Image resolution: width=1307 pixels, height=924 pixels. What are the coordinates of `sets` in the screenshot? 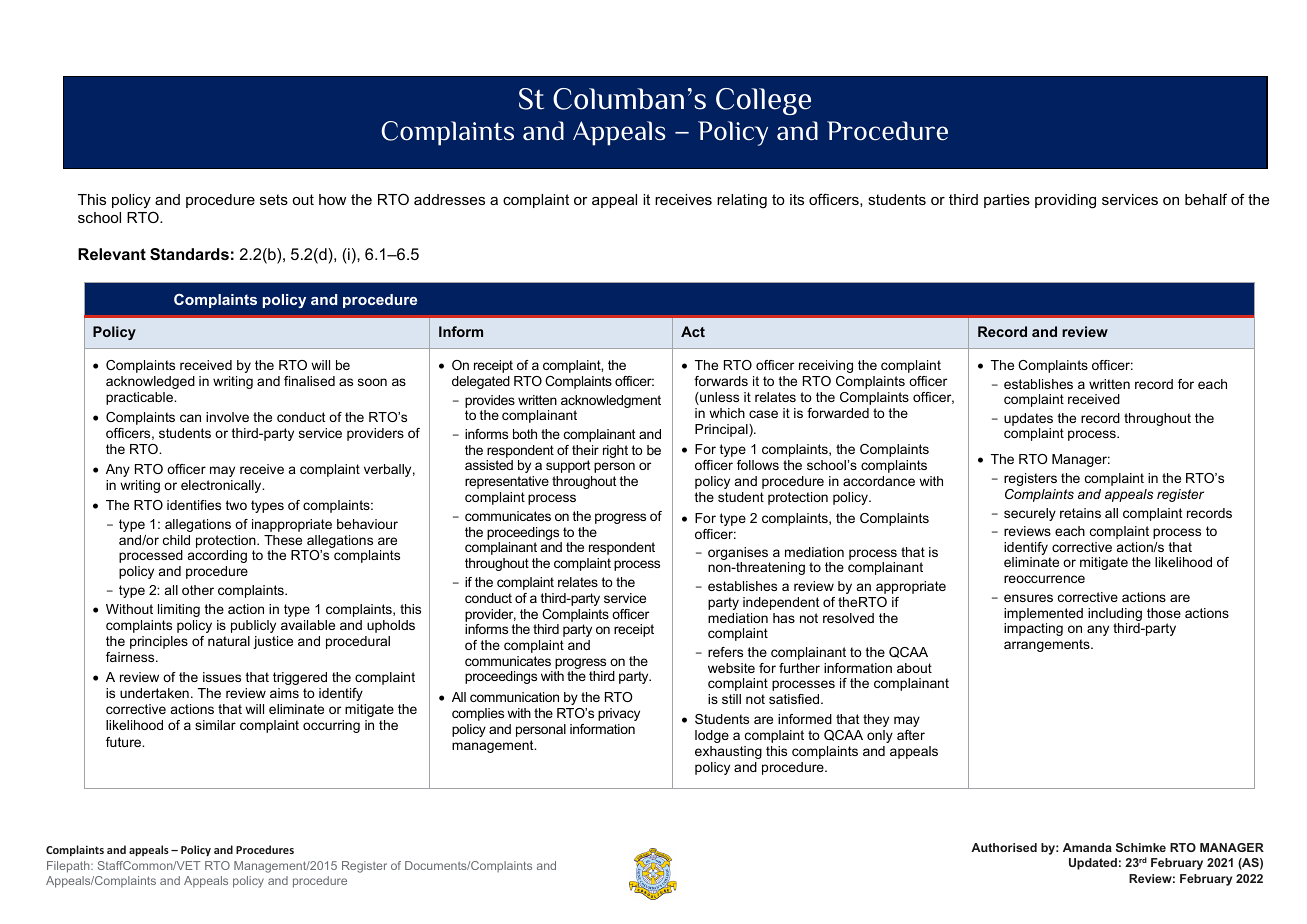 It's located at (274, 199).
